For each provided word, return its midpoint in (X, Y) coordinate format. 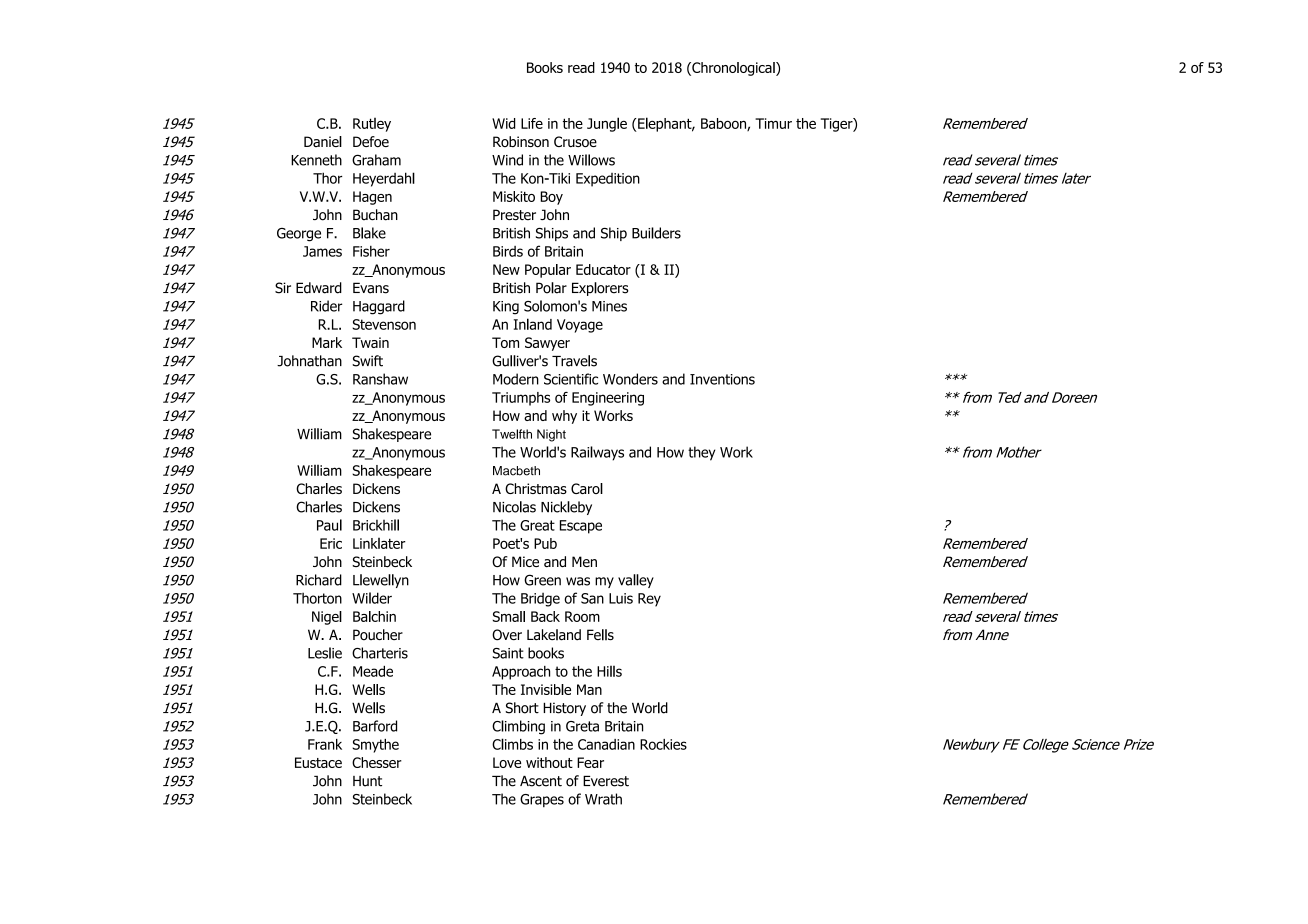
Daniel (323, 141)
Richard (319, 580)
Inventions (722, 379)
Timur (773, 123)
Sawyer (547, 344)
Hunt (367, 781)
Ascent (541, 781)
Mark (327, 342)
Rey (649, 600)
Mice (525, 561)
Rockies (663, 744)
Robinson (521, 141)
